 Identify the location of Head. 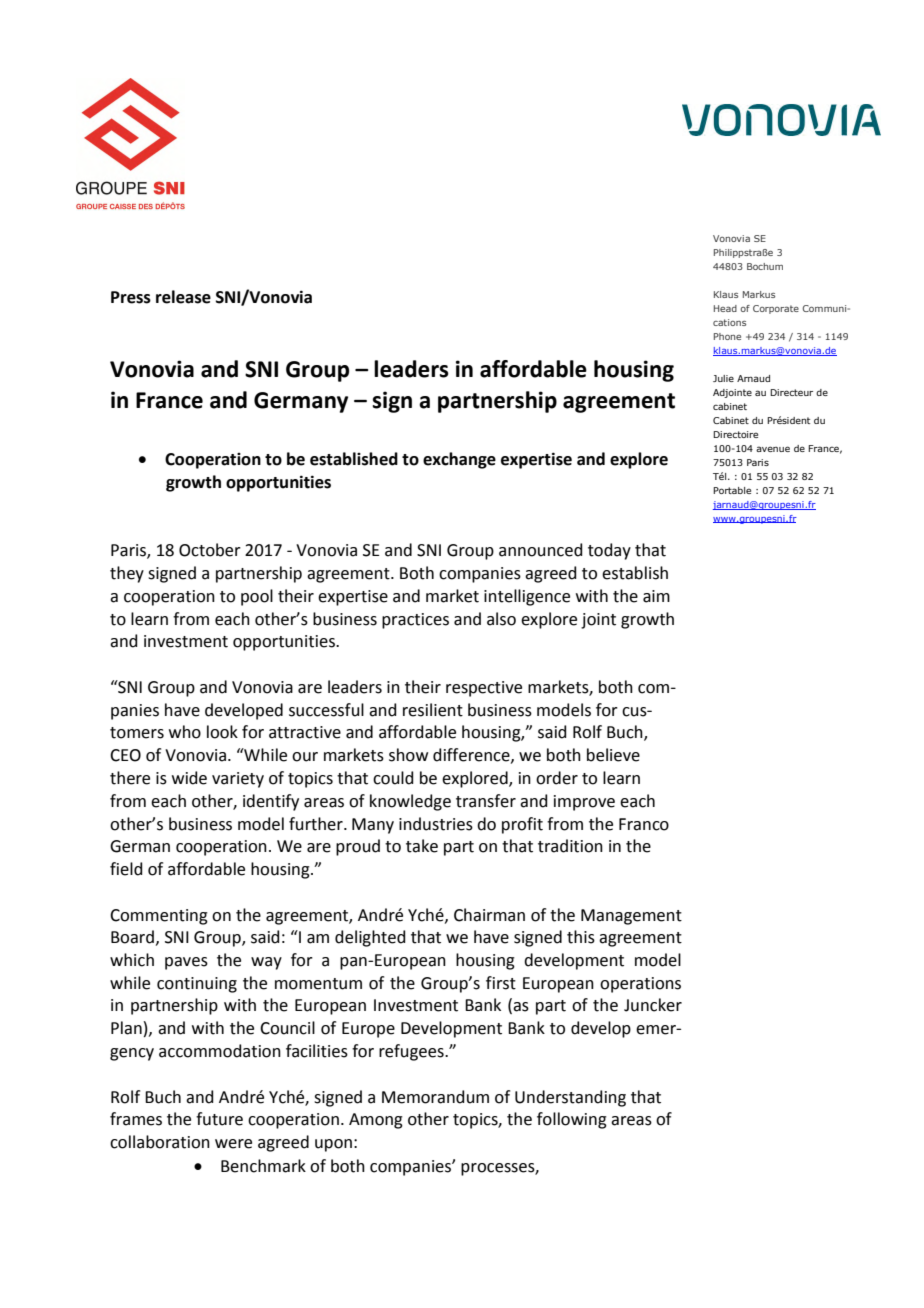
(725, 308).
